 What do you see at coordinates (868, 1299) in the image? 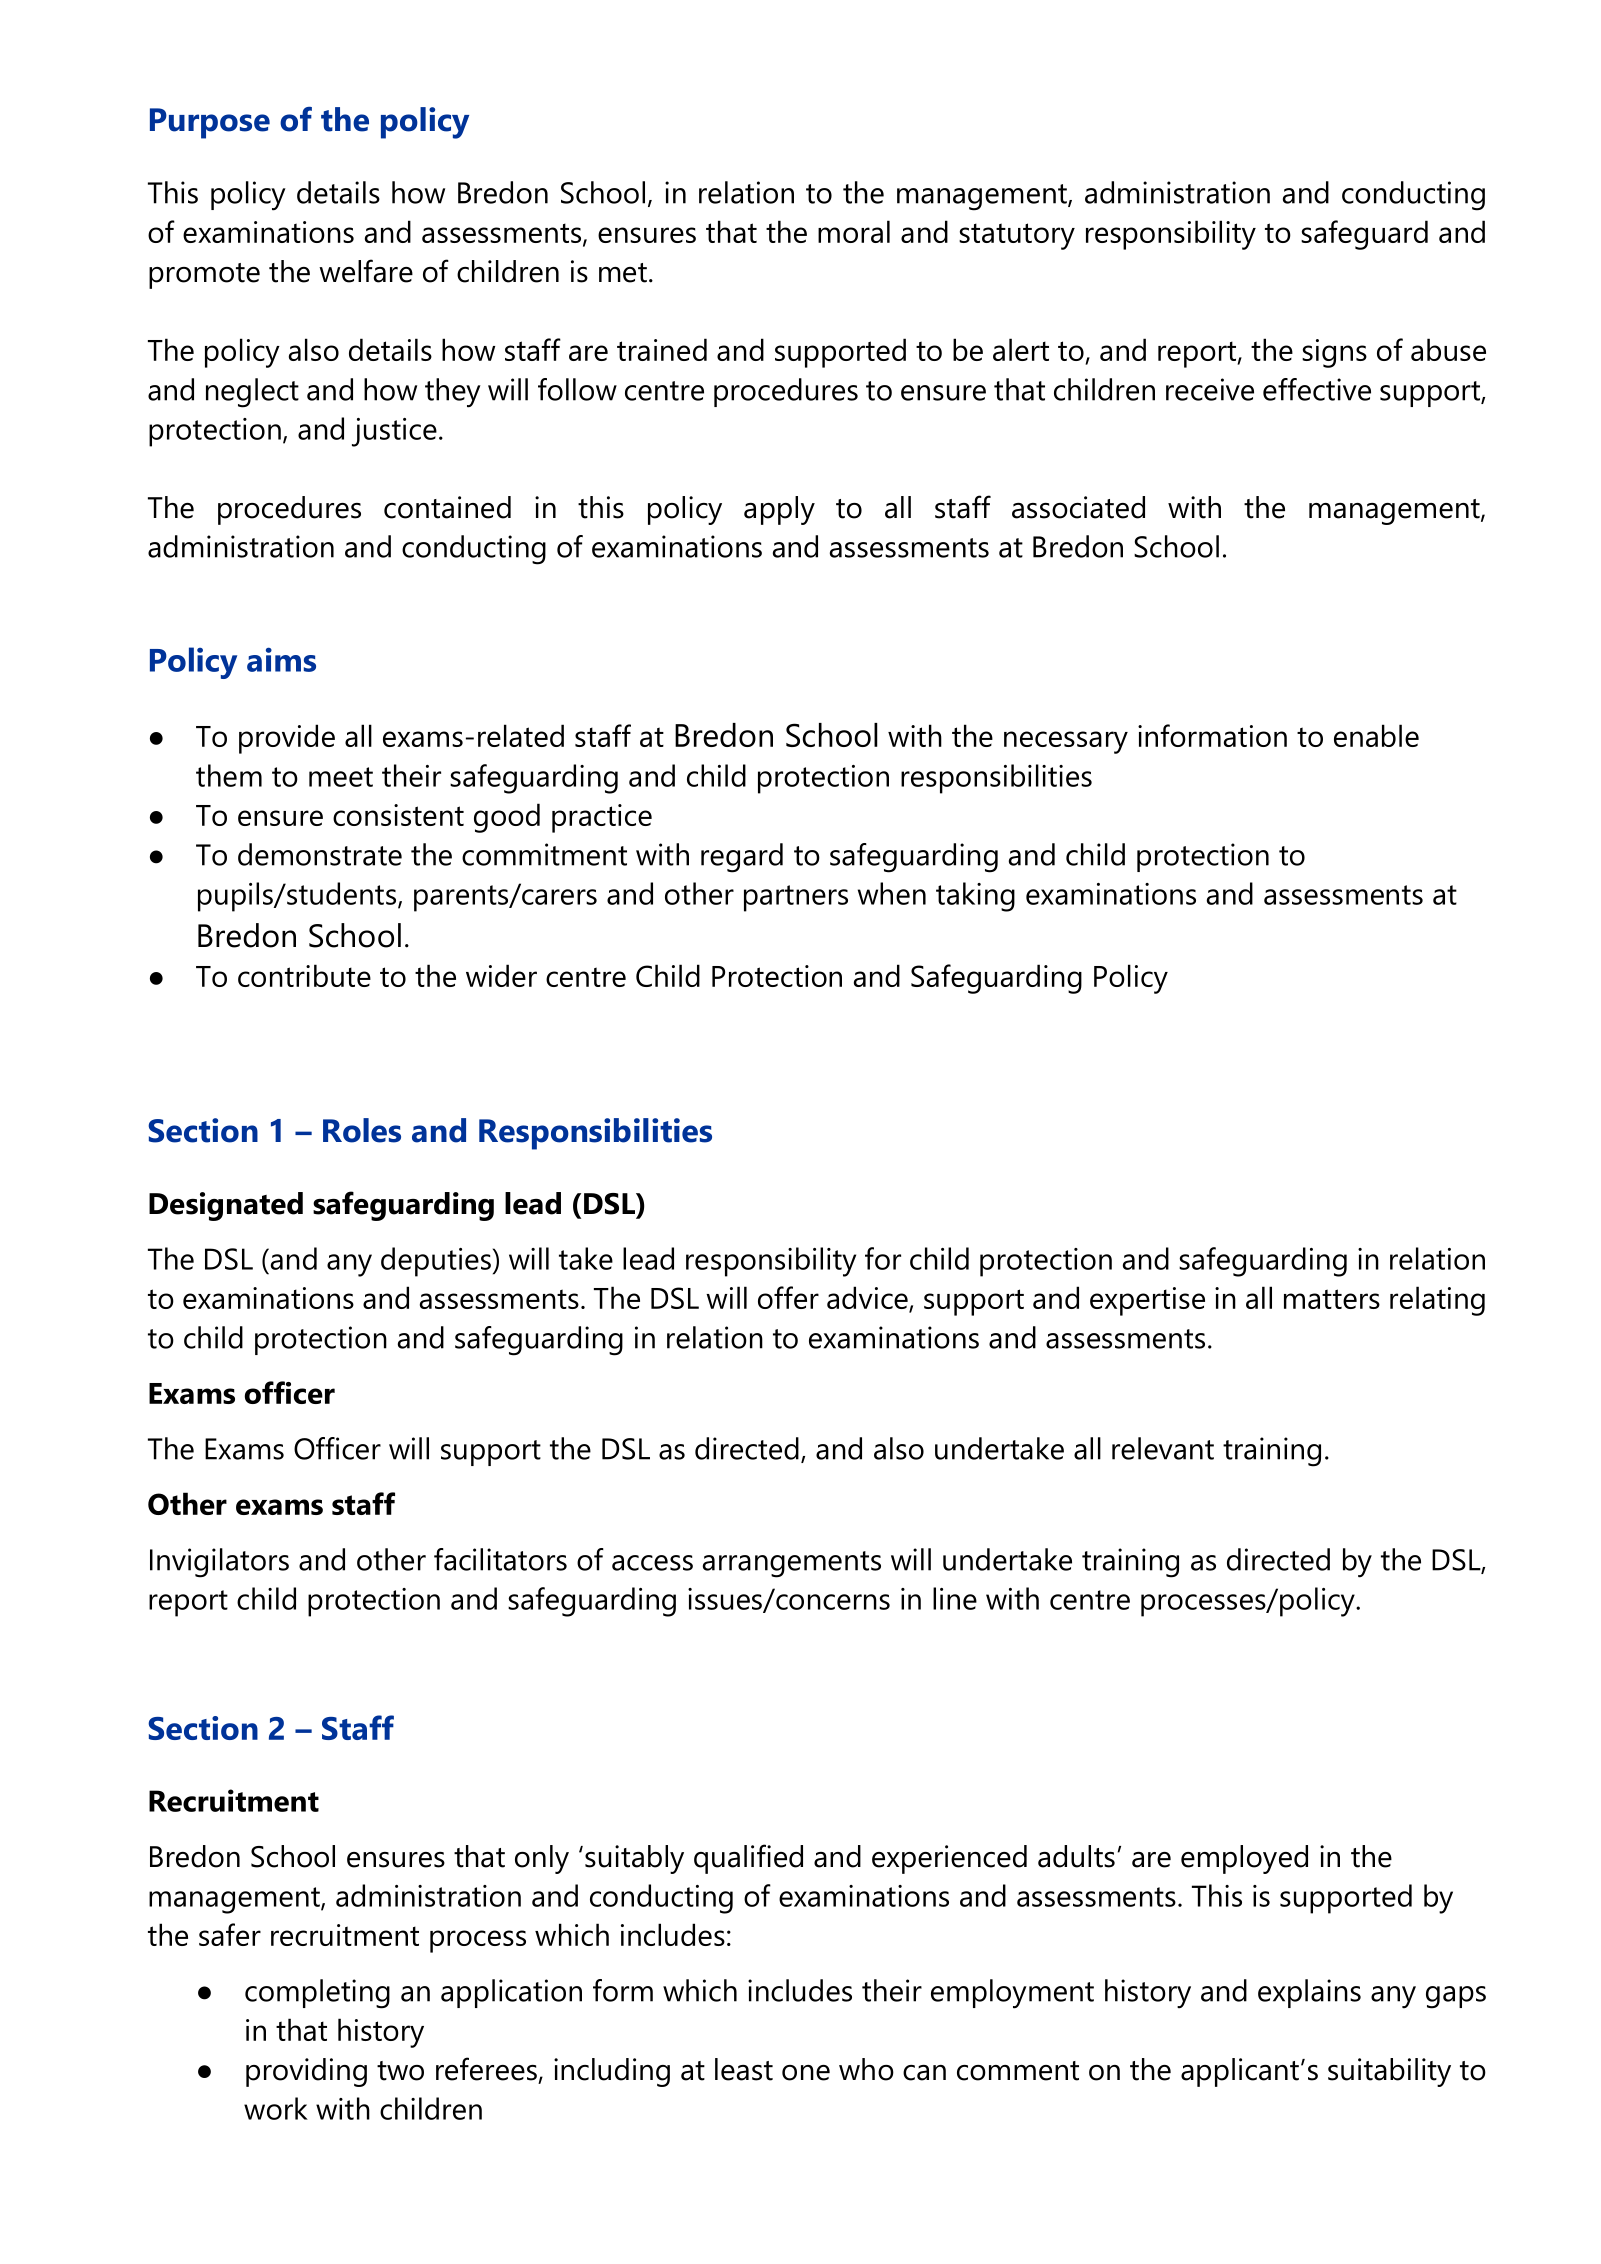
I see `advice` at bounding box center [868, 1299].
